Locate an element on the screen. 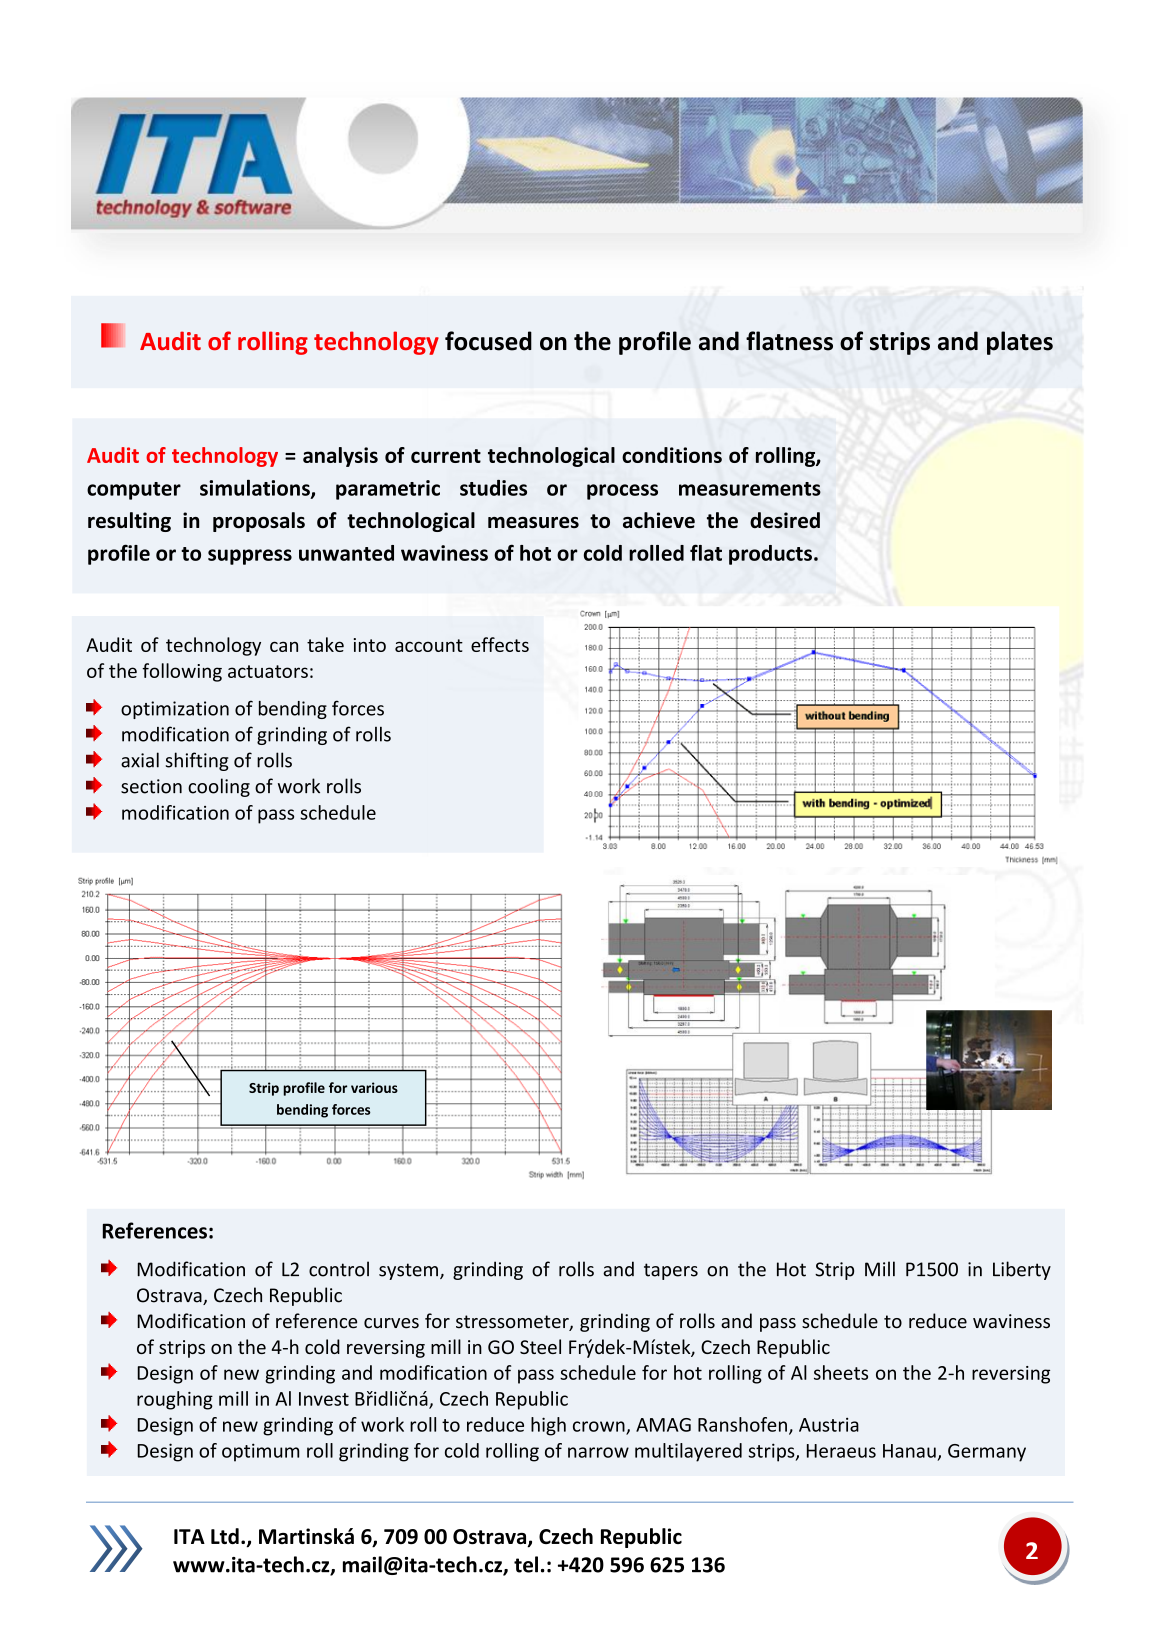 Image resolution: width=1149 pixels, height=1625 pixels. analysis is located at coordinates (340, 457).
